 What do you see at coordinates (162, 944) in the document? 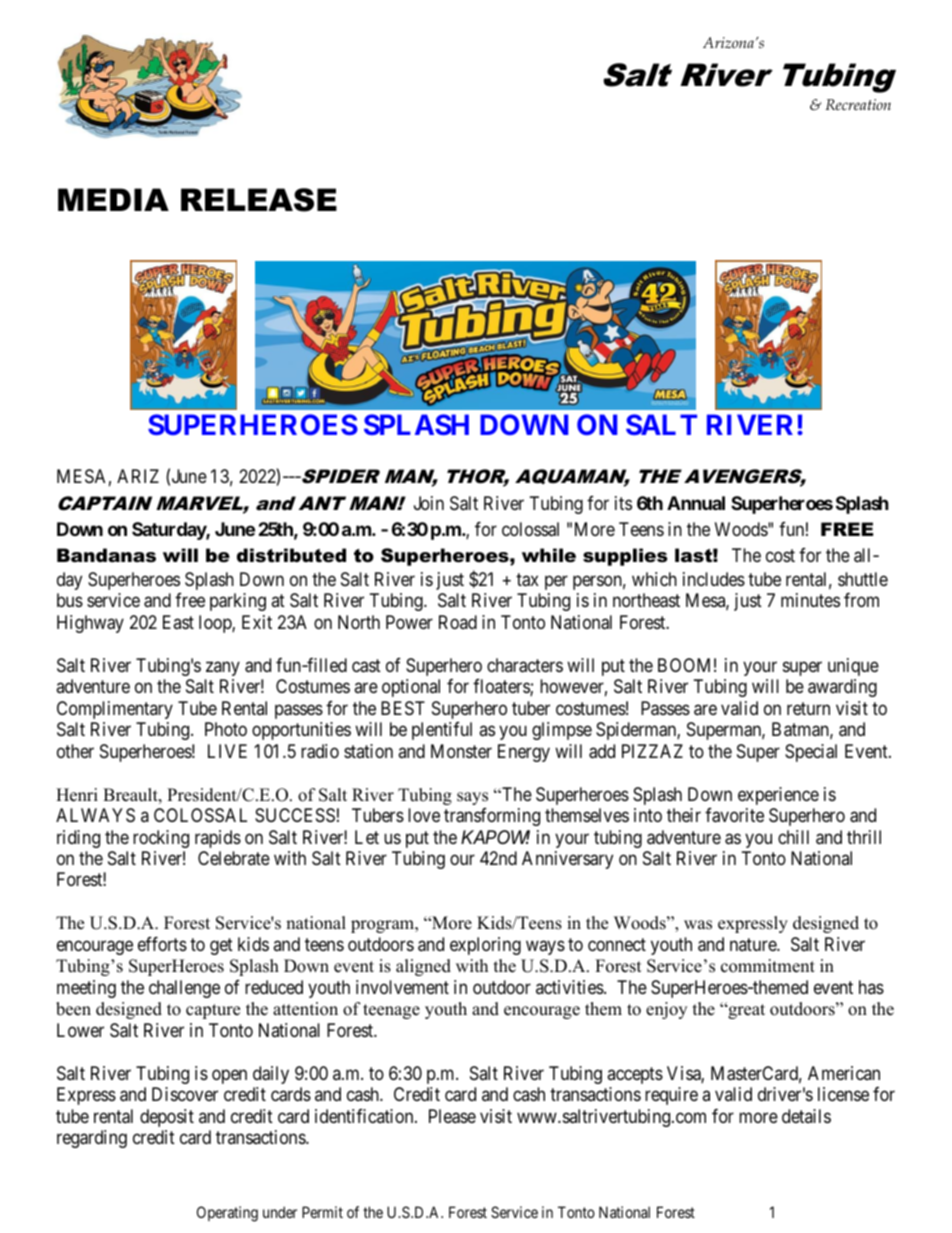
I see `efforts` at bounding box center [162, 944].
